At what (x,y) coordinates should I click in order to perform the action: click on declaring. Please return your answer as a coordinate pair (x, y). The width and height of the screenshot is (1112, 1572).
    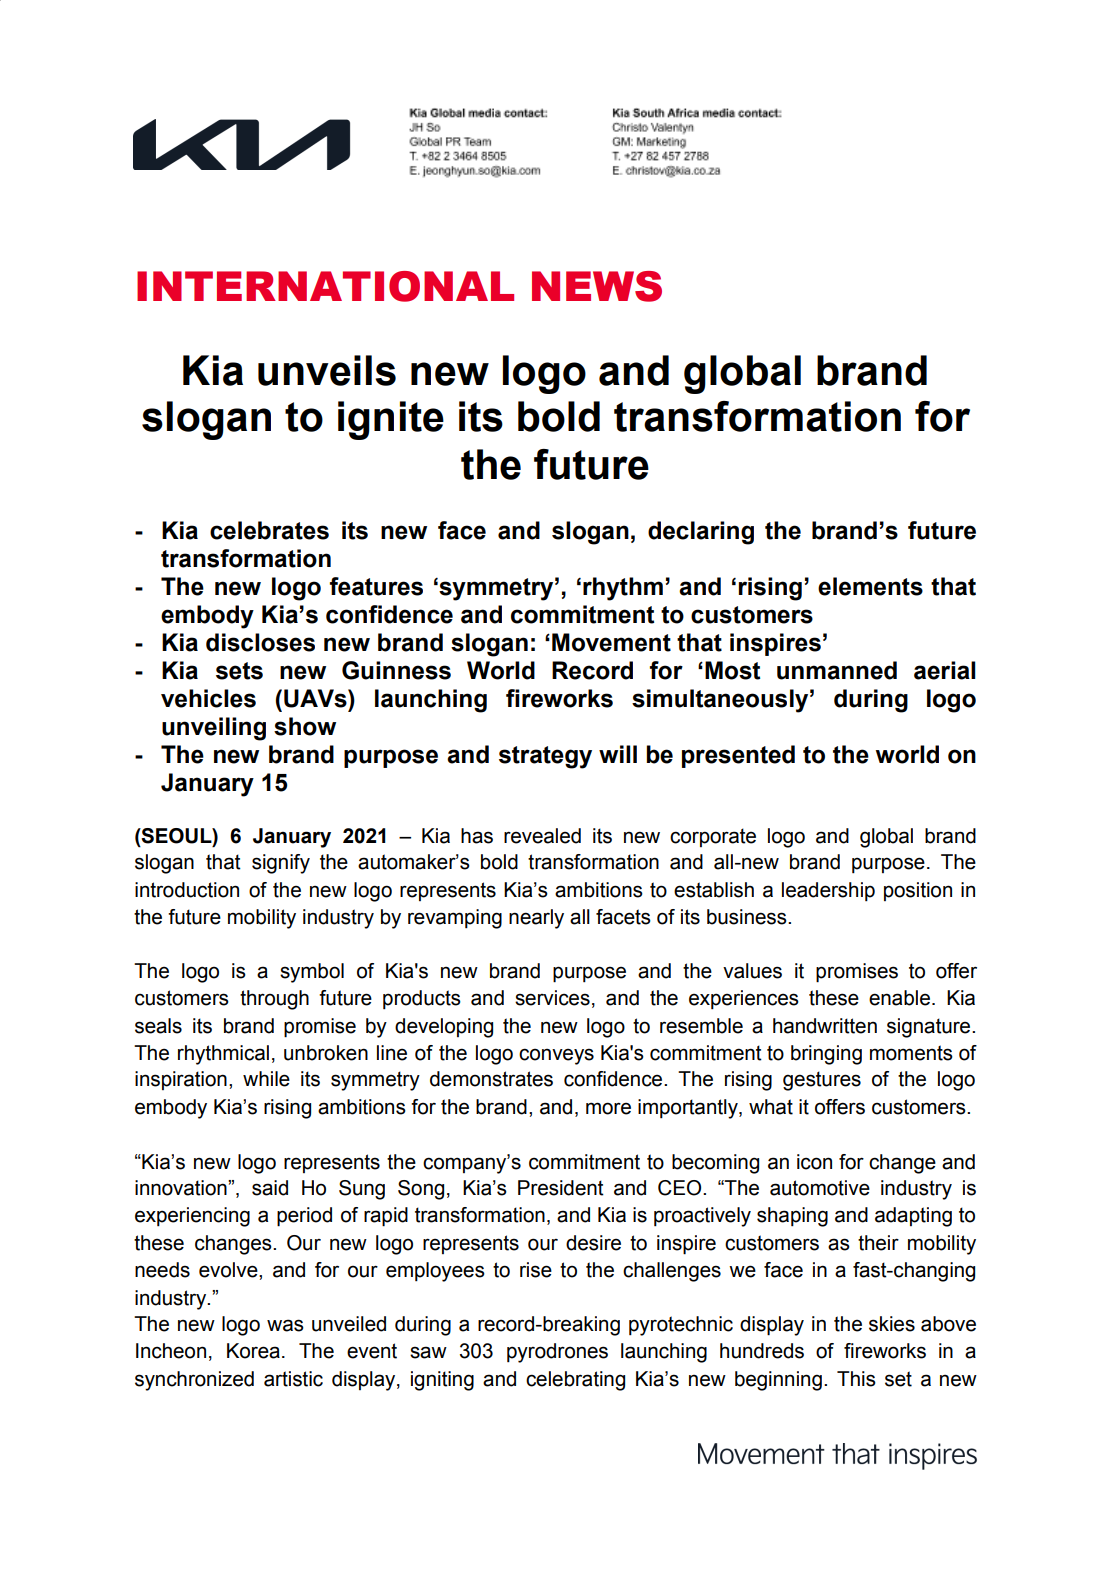
    Looking at the image, I should click on (701, 533).
